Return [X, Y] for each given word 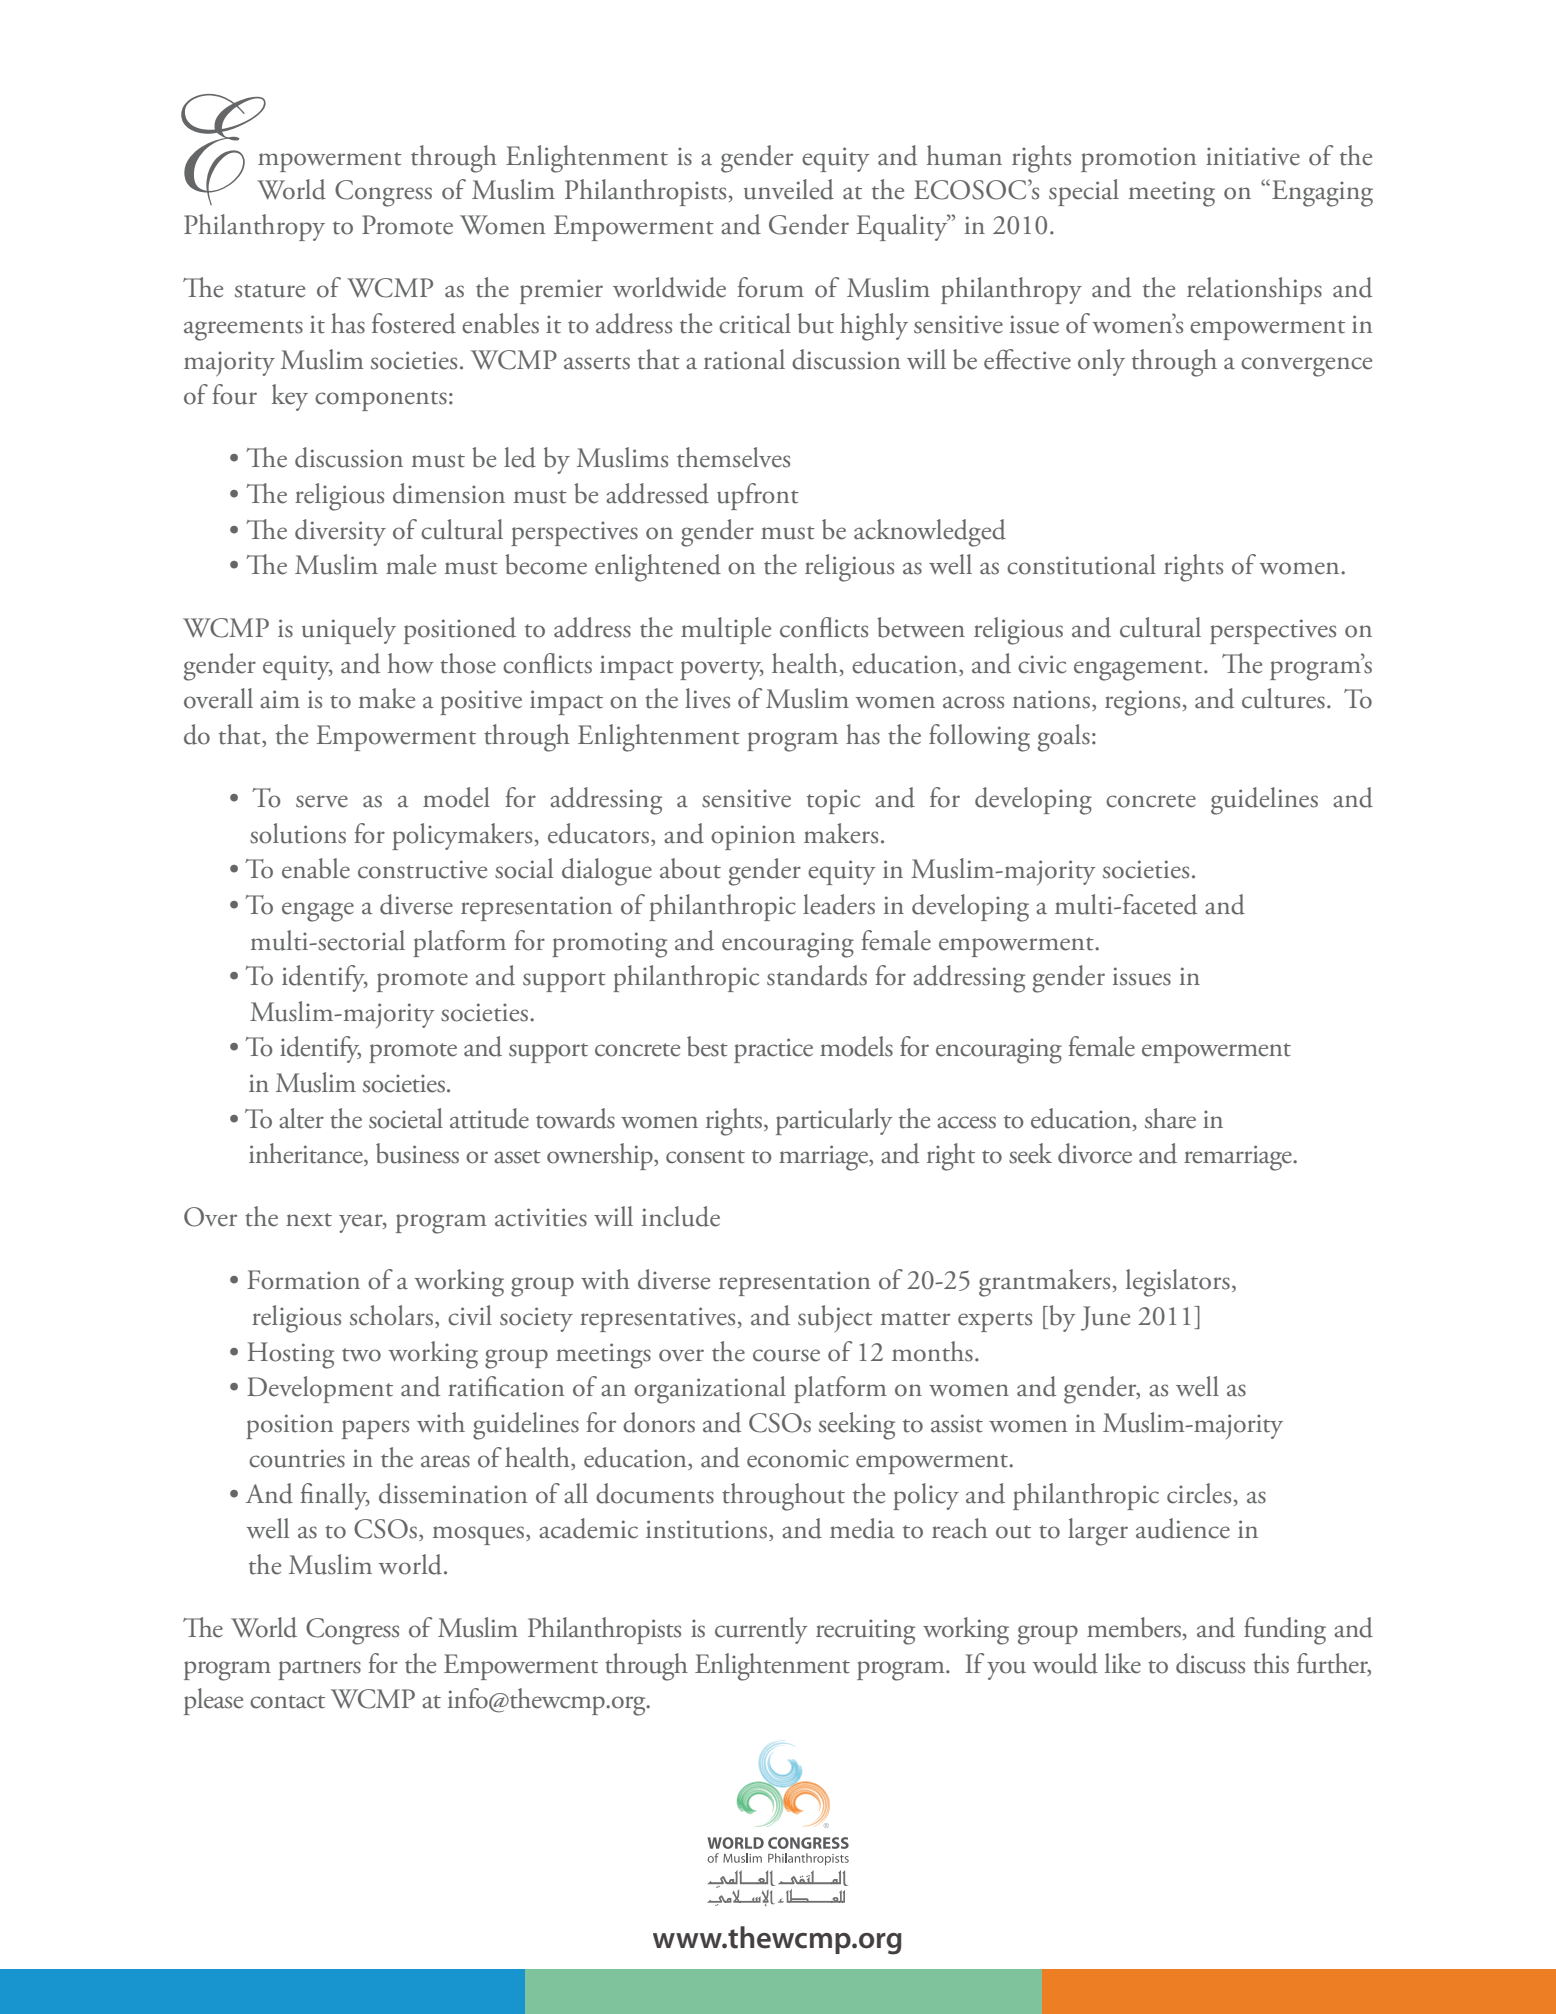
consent [705, 1157]
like [1123, 1663]
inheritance [307, 1154]
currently [761, 1630]
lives [707, 698]
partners [319, 1670]
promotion [1138, 159]
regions [1142, 703]
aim [280, 699]
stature [270, 291]
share [1170, 1118]
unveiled [789, 189]
